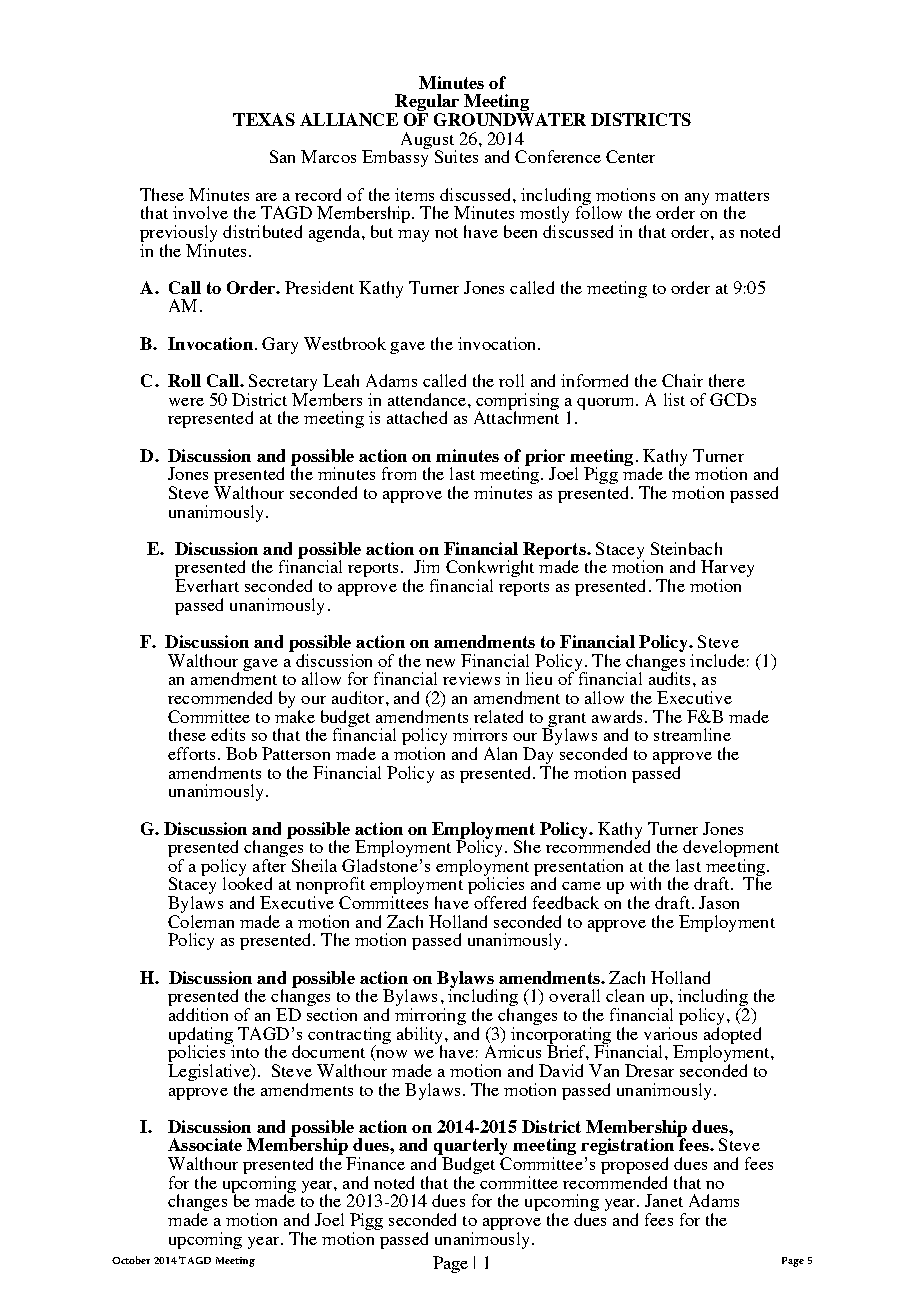 The image size is (924, 1308). I want to click on TEXAS, so click(264, 119).
